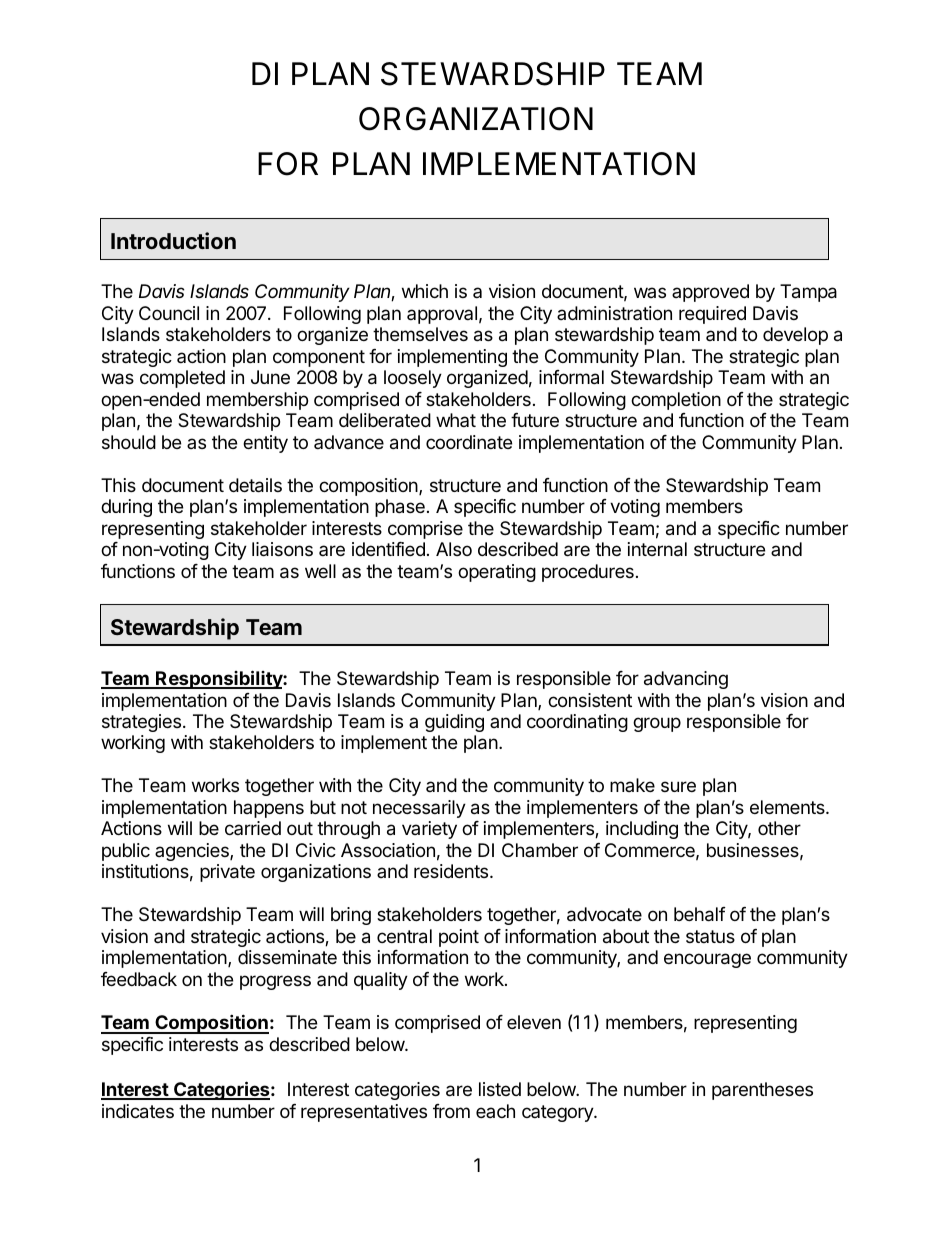  Describe the element at coordinates (686, 680) in the screenshot. I see `advancing` at that location.
